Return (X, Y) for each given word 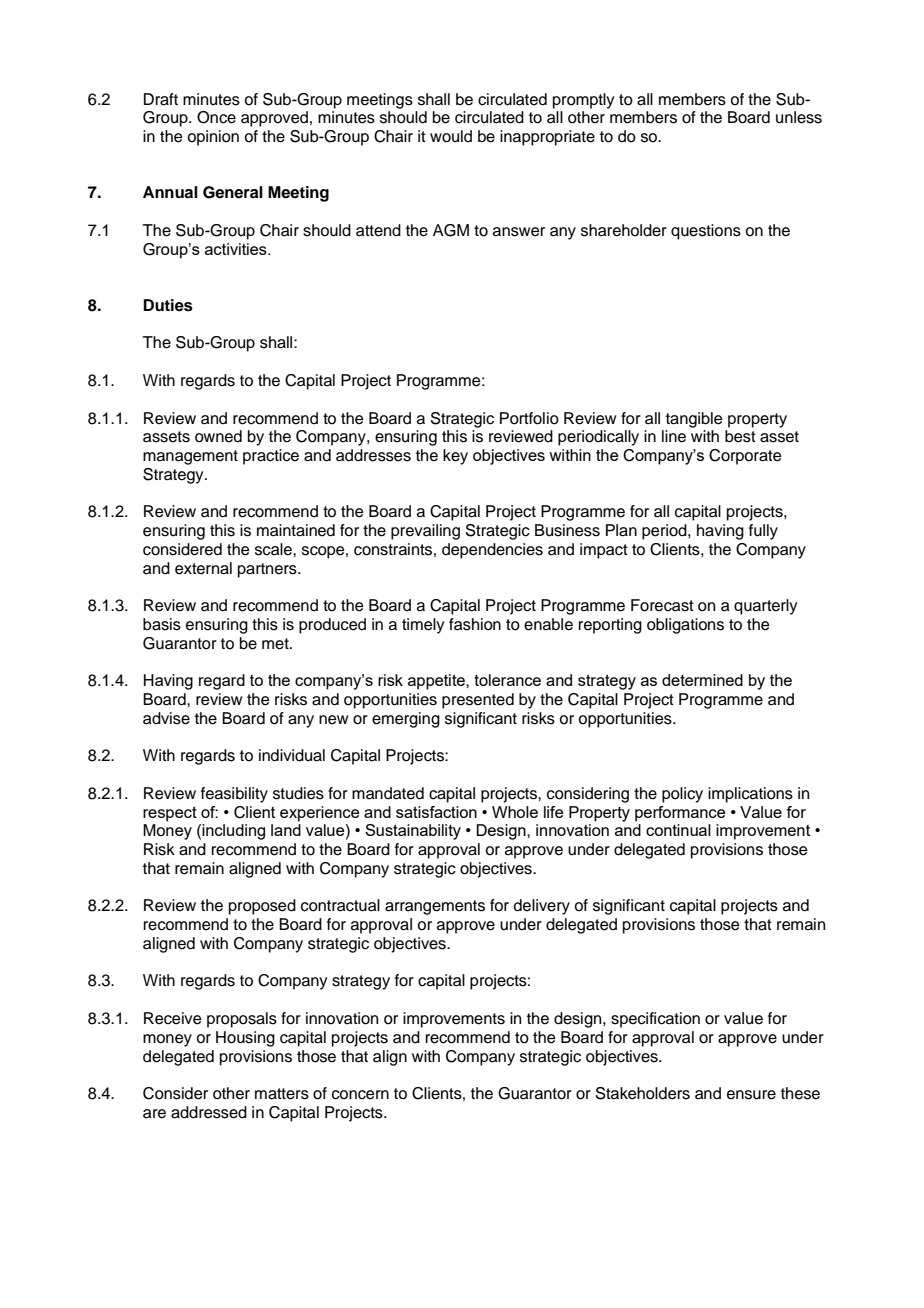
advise (166, 718)
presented (478, 701)
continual (678, 830)
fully (763, 532)
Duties (168, 305)
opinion (213, 138)
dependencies (492, 551)
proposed (262, 907)
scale (274, 549)
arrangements (435, 907)
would (451, 136)
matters (282, 1094)
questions (706, 232)
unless (799, 117)
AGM (451, 230)
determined (702, 680)
